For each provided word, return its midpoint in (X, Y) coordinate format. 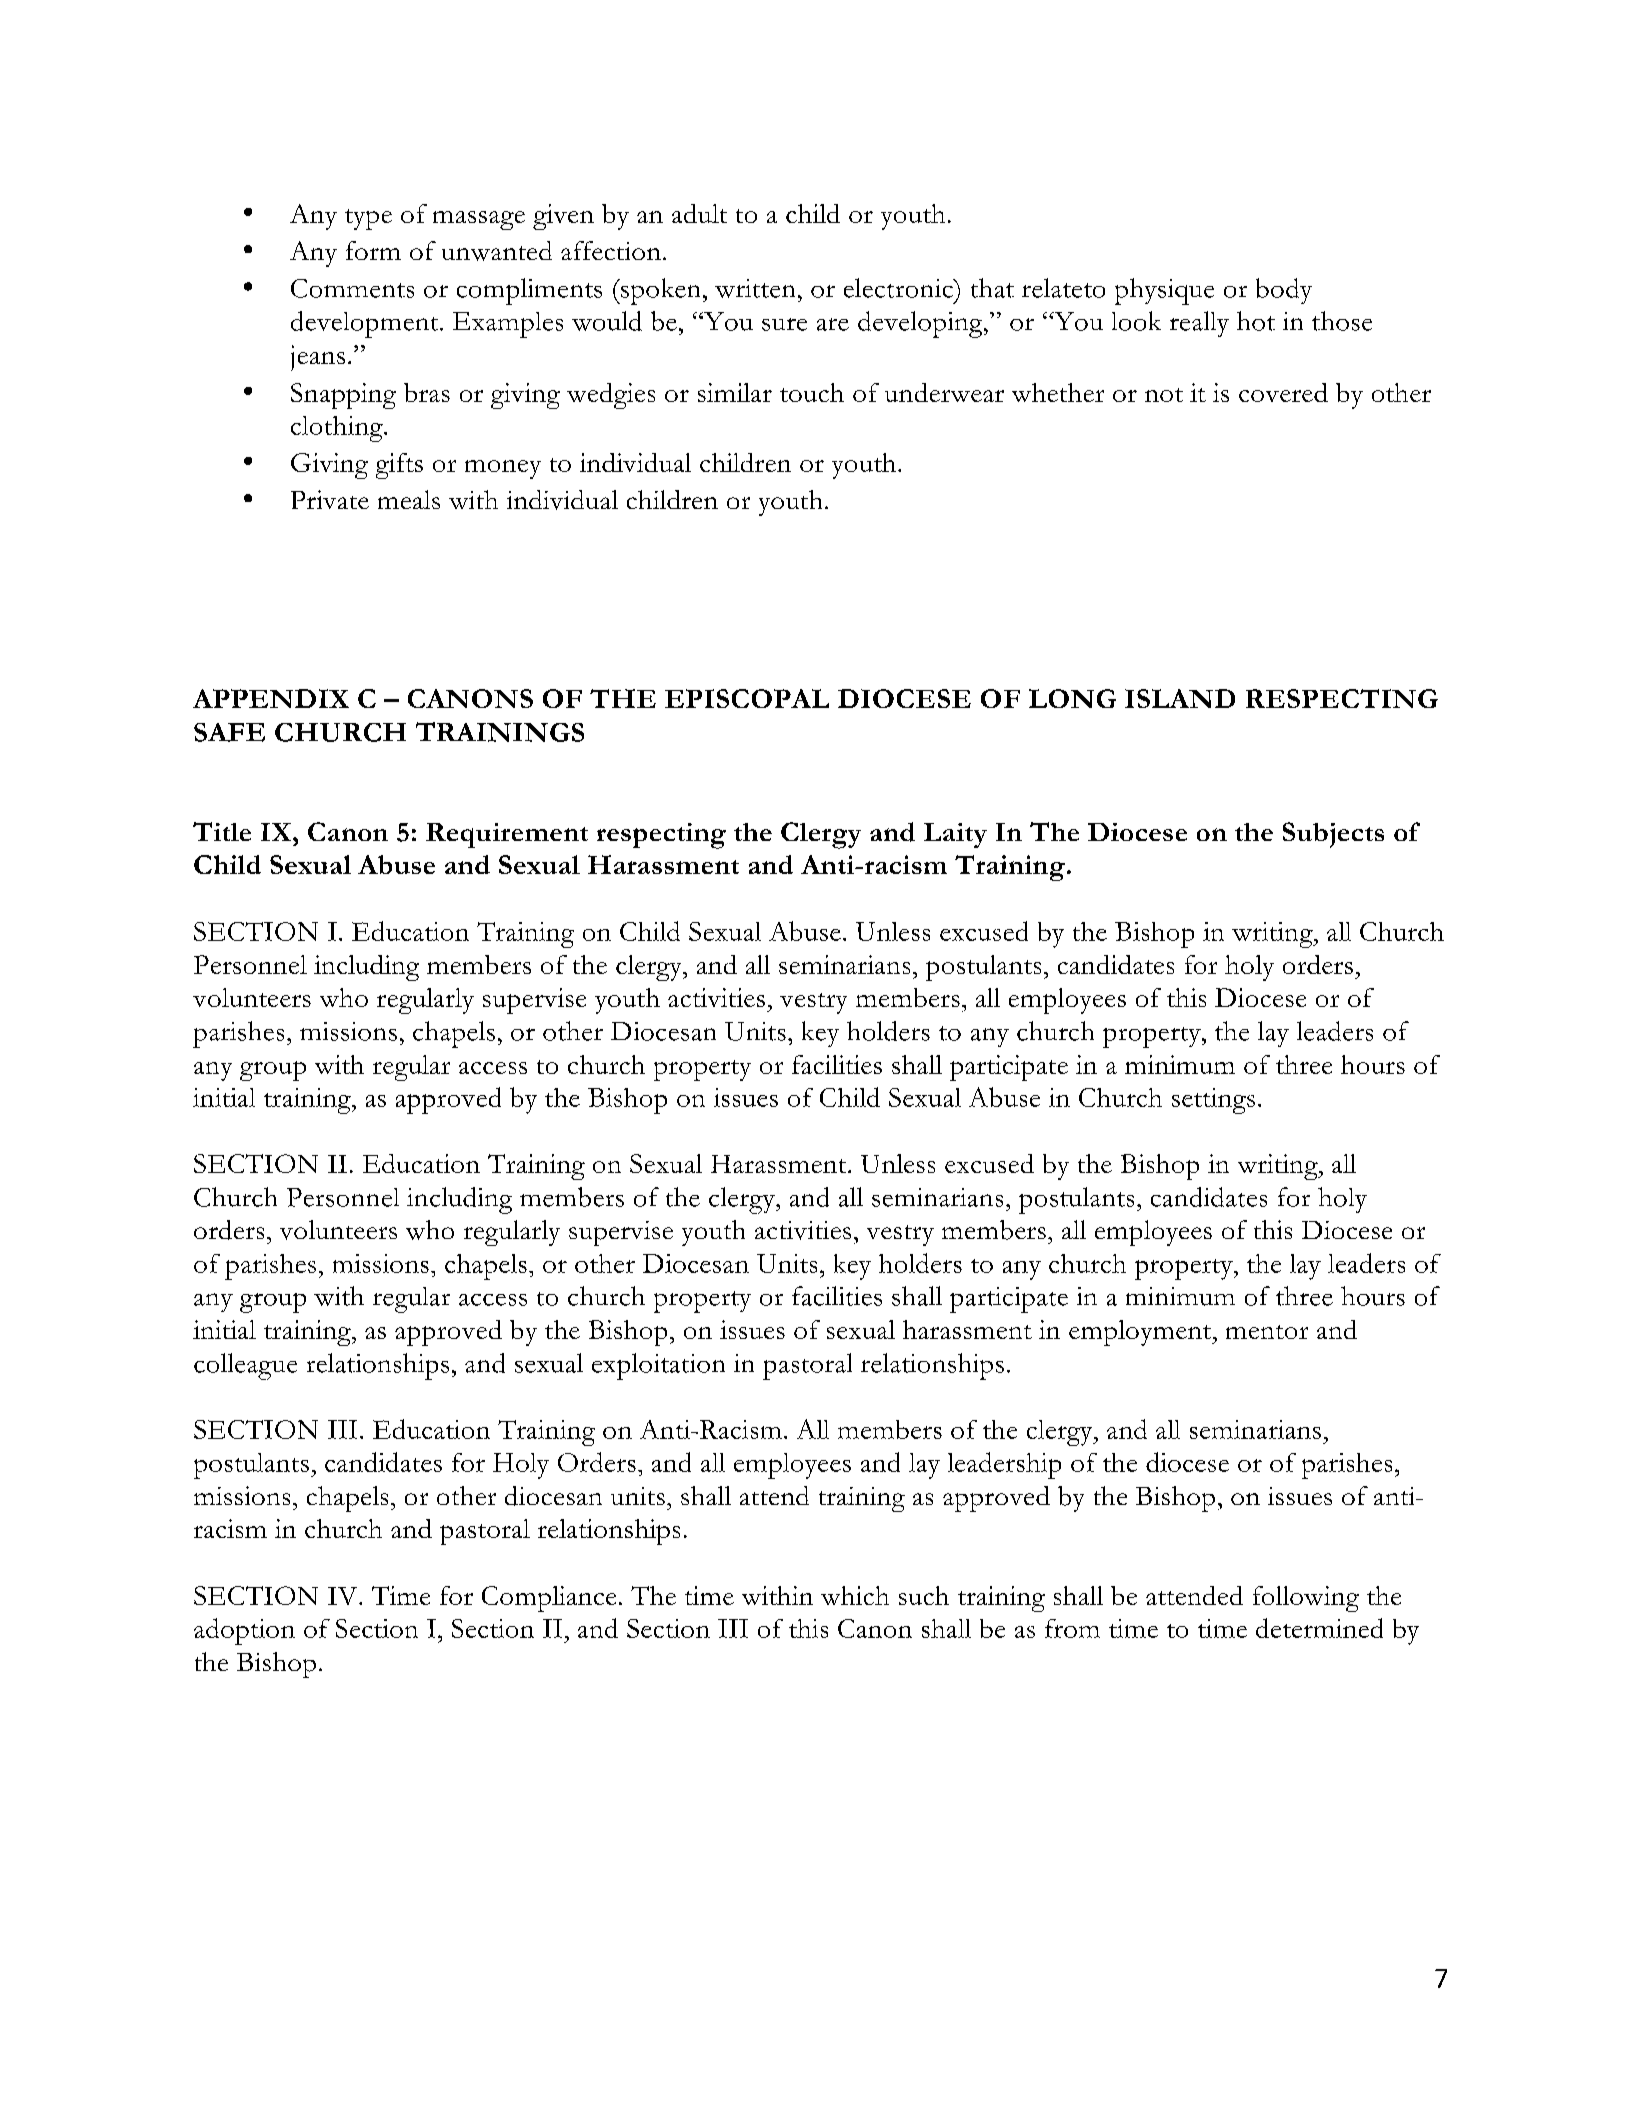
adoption (244, 1631)
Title (222, 831)
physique (1164, 291)
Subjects (1333, 835)
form (373, 250)
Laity (955, 835)
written (755, 288)
